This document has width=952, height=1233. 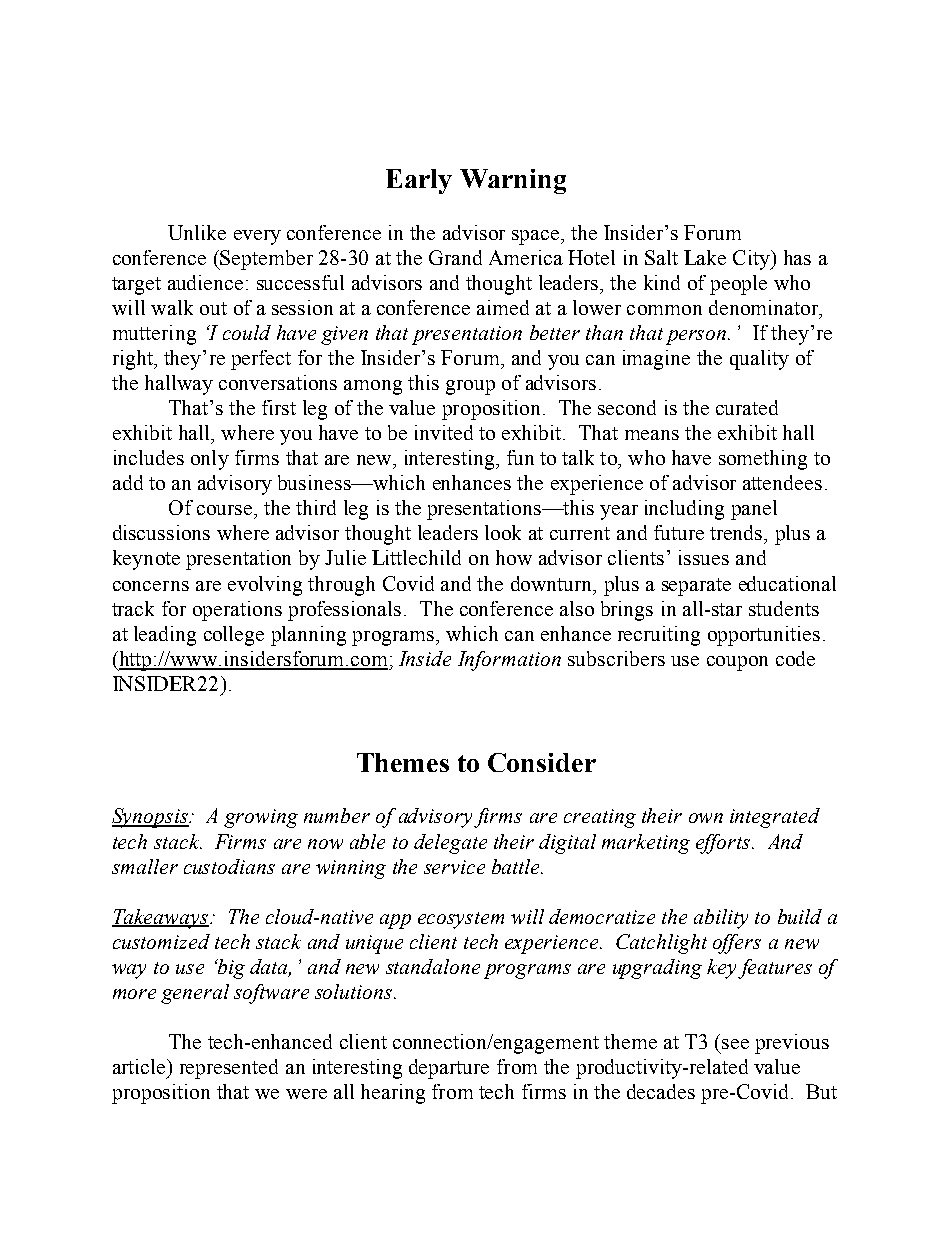 I want to click on college, so click(x=234, y=636).
